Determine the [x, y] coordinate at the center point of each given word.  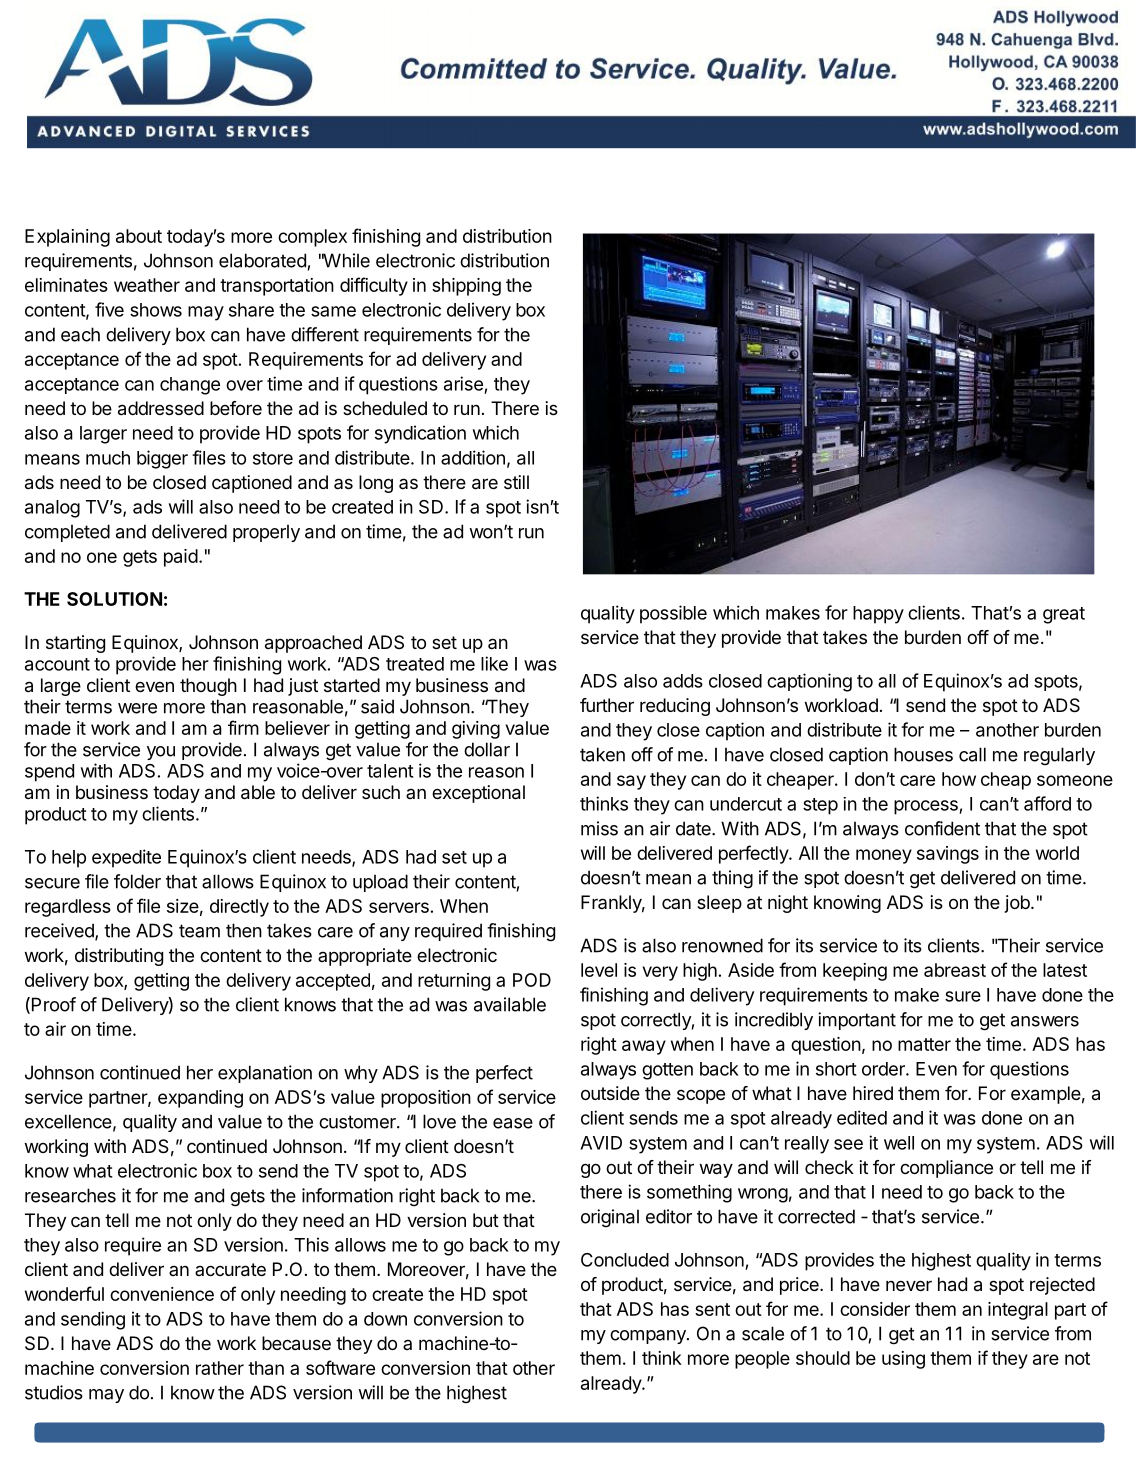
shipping [466, 287]
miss [599, 828]
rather [220, 1368]
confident [942, 828]
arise [463, 383]
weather [147, 285]
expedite [126, 858]
